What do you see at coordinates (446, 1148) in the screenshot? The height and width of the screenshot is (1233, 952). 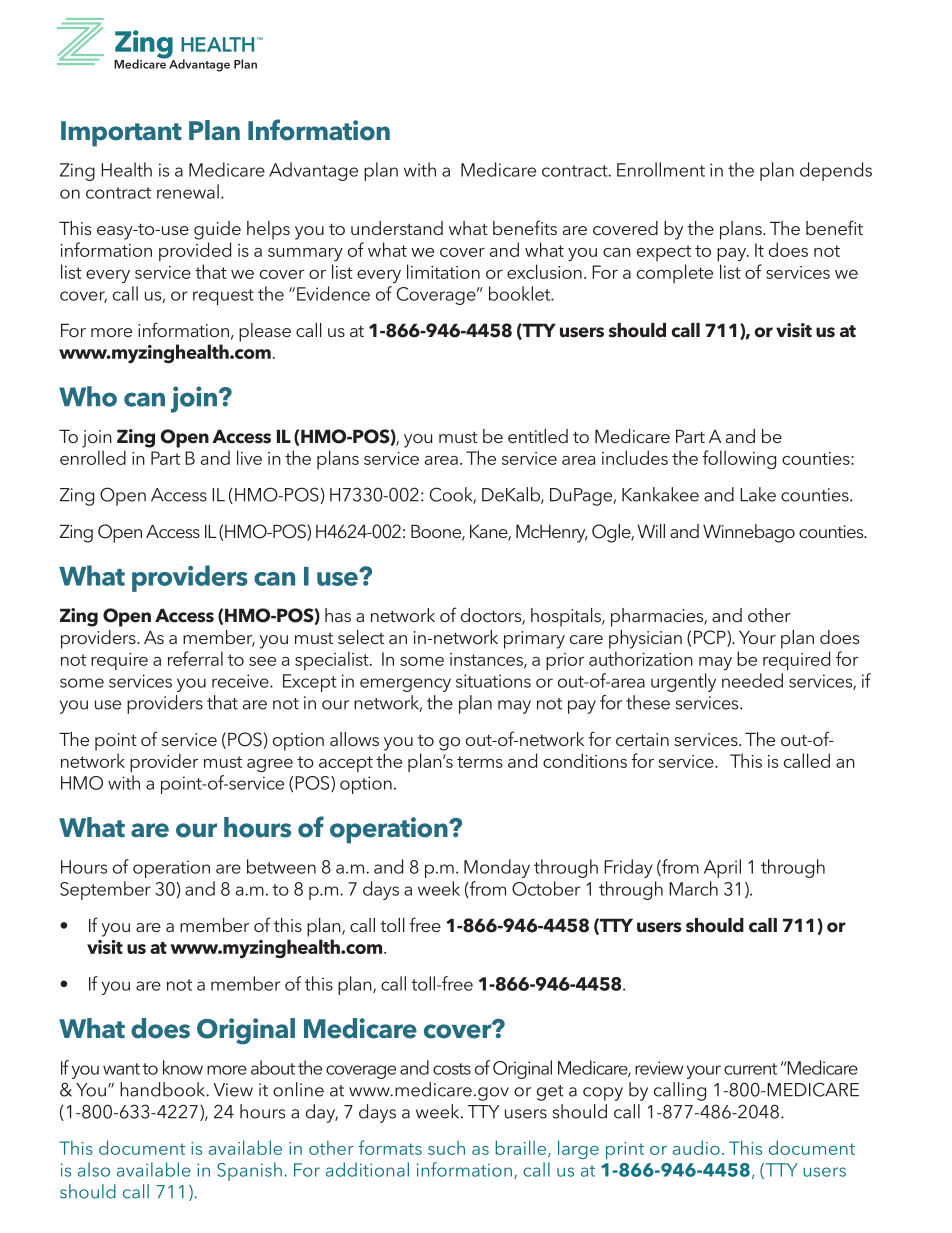 I see `such` at bounding box center [446, 1148].
